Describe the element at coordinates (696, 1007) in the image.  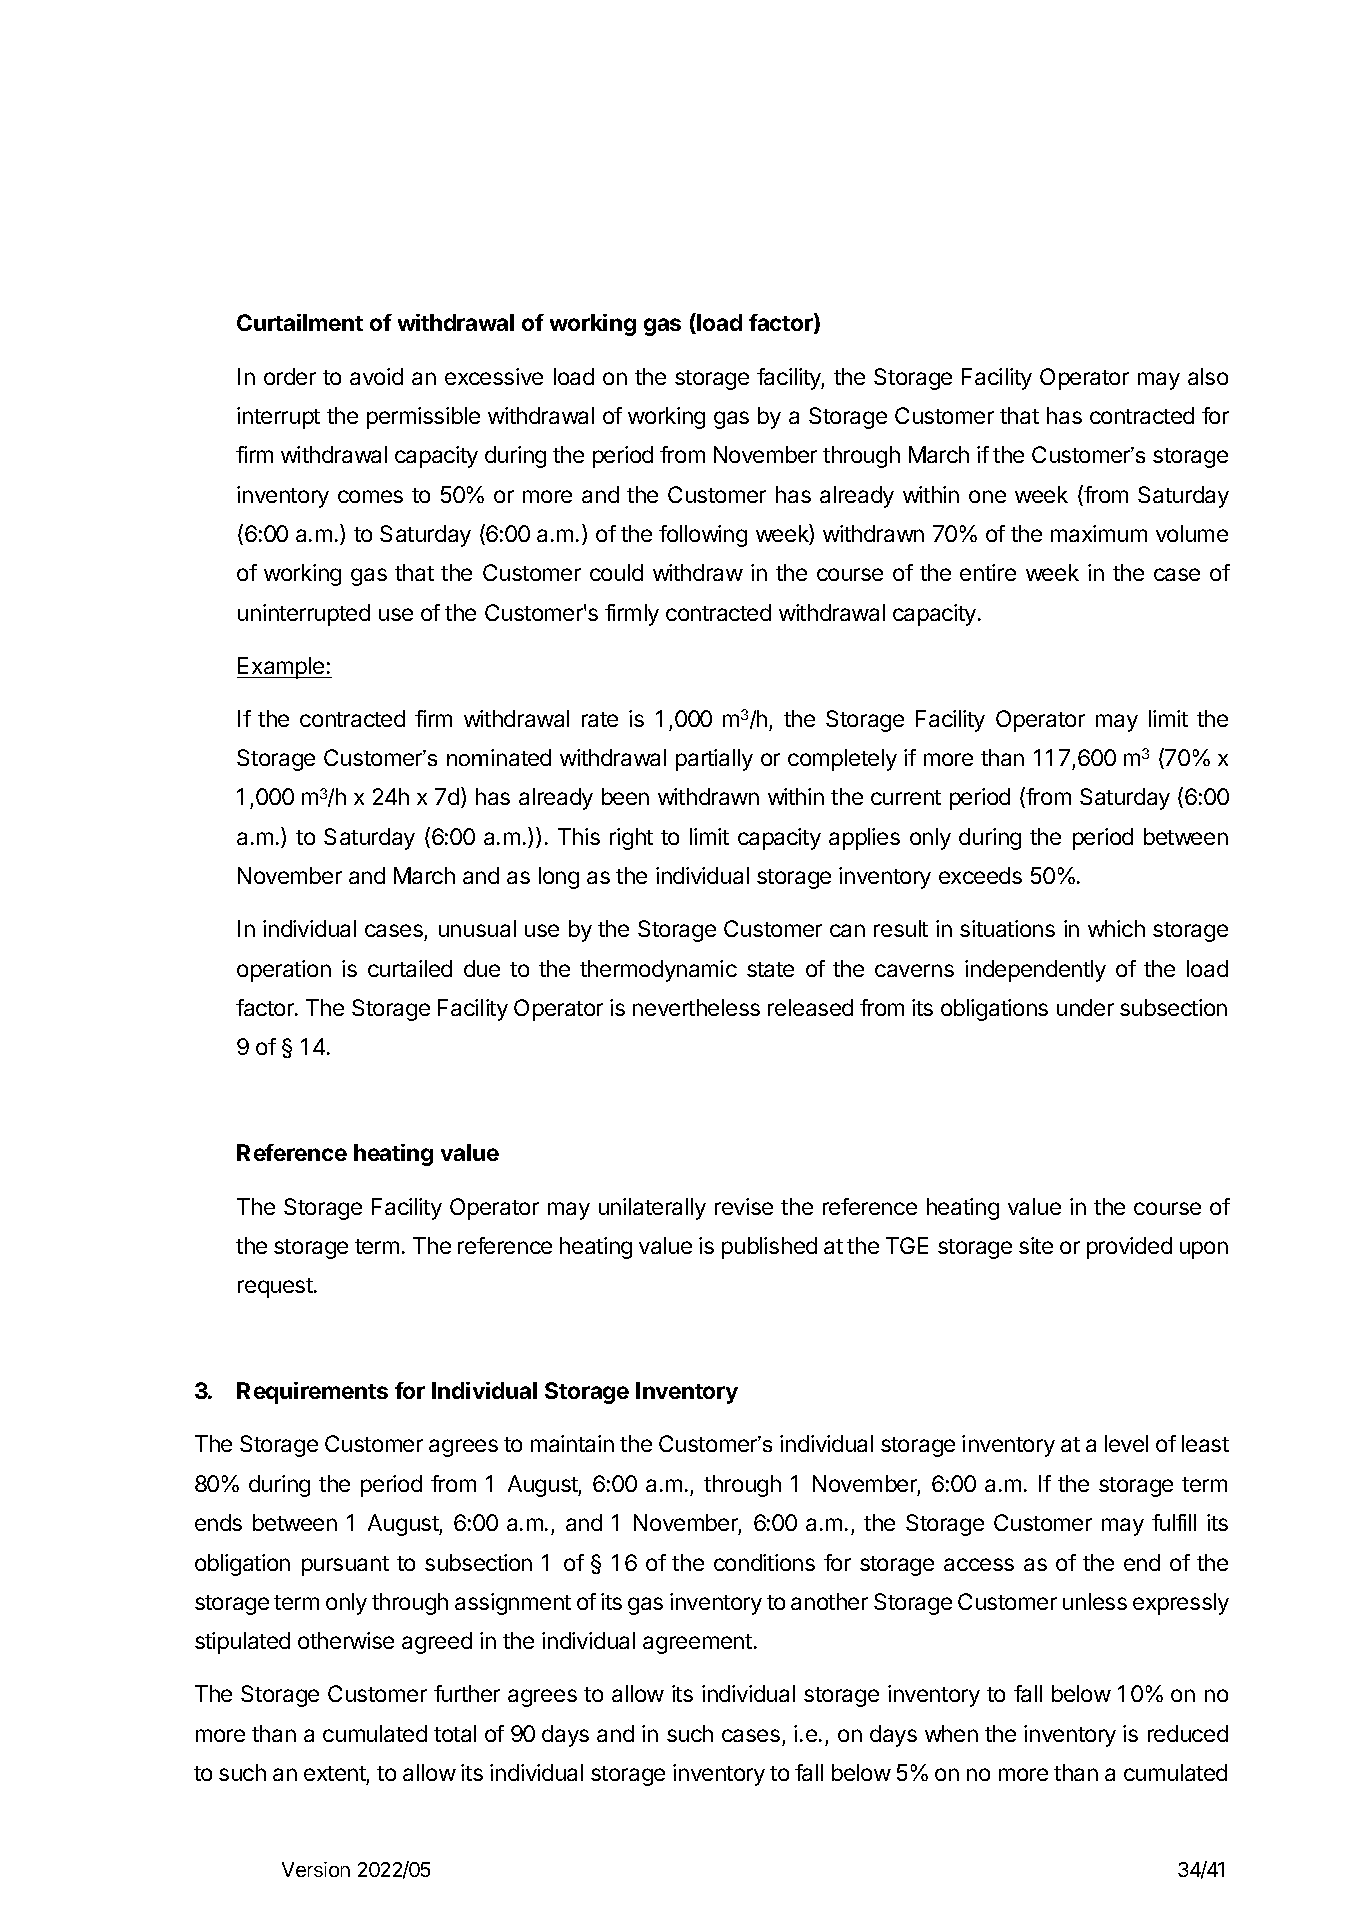
I see `nevertheless` at that location.
